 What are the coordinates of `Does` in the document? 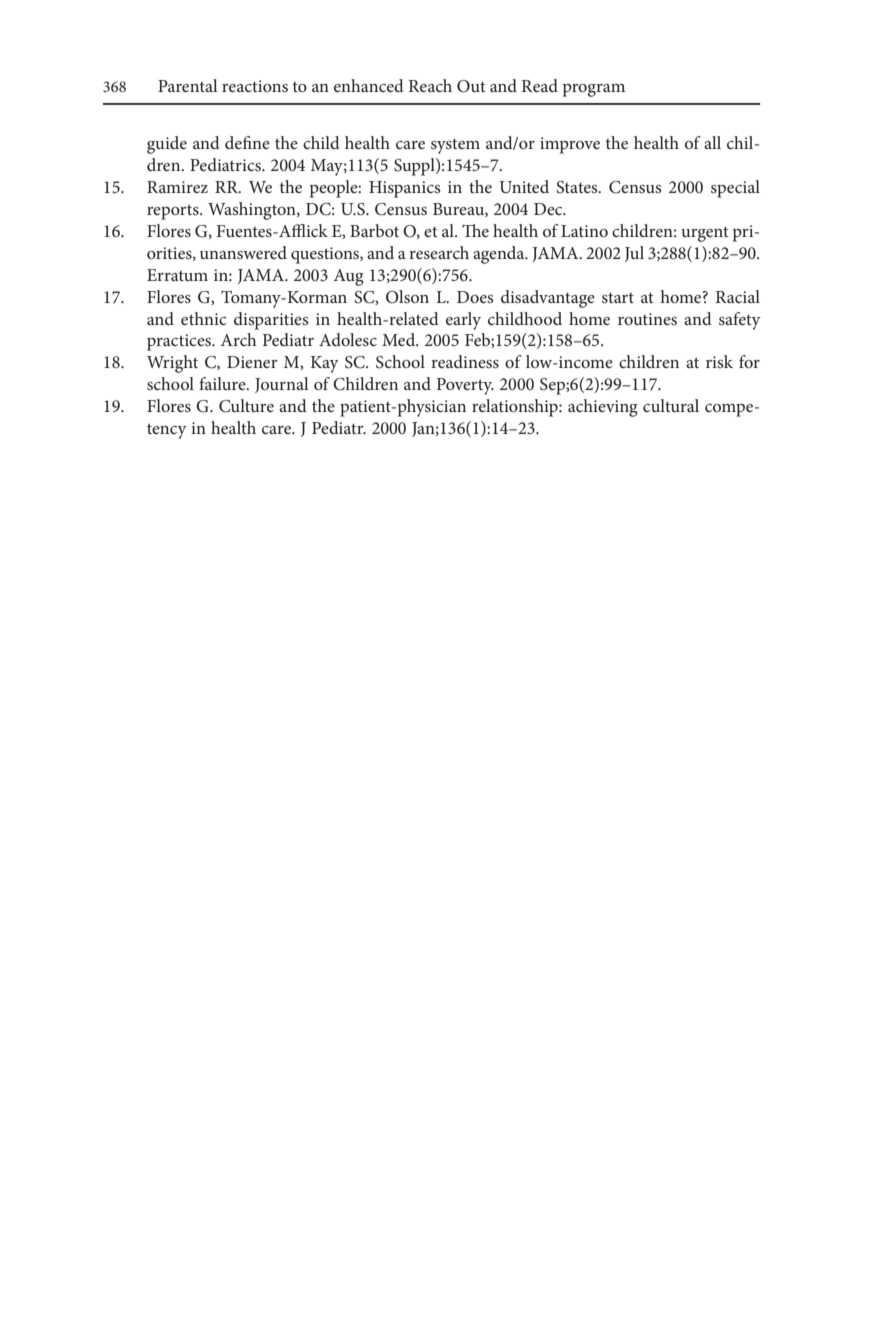 It's located at (475, 297).
